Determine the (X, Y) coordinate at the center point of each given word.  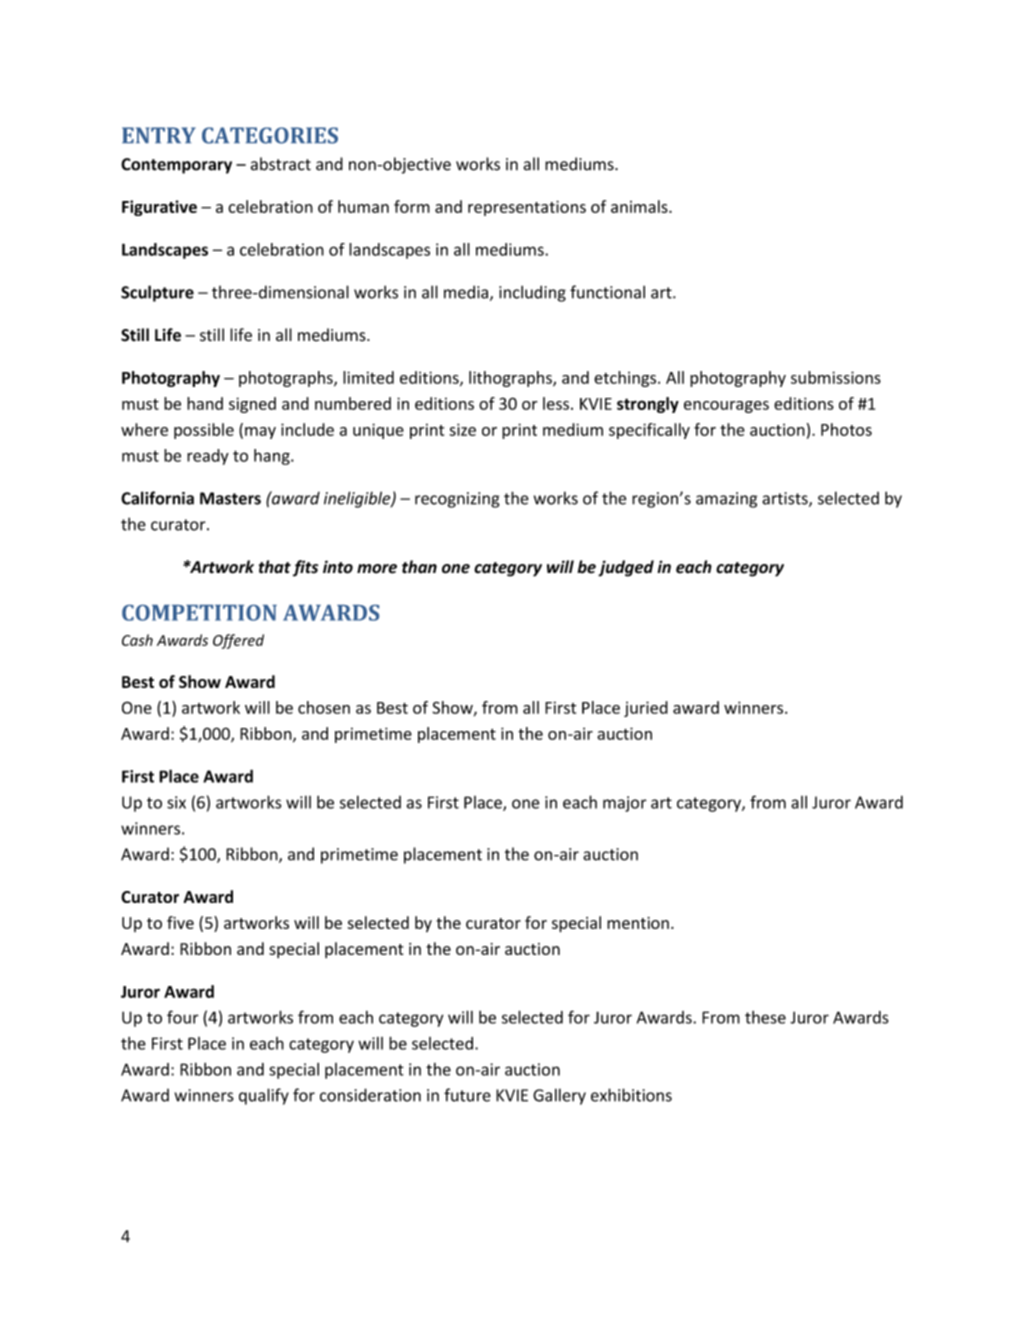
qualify (264, 1096)
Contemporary (176, 166)
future (467, 1095)
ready (208, 457)
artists (786, 499)
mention (638, 923)
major (625, 804)
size (462, 429)
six (176, 802)
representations (527, 208)
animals (640, 206)
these (765, 1017)
